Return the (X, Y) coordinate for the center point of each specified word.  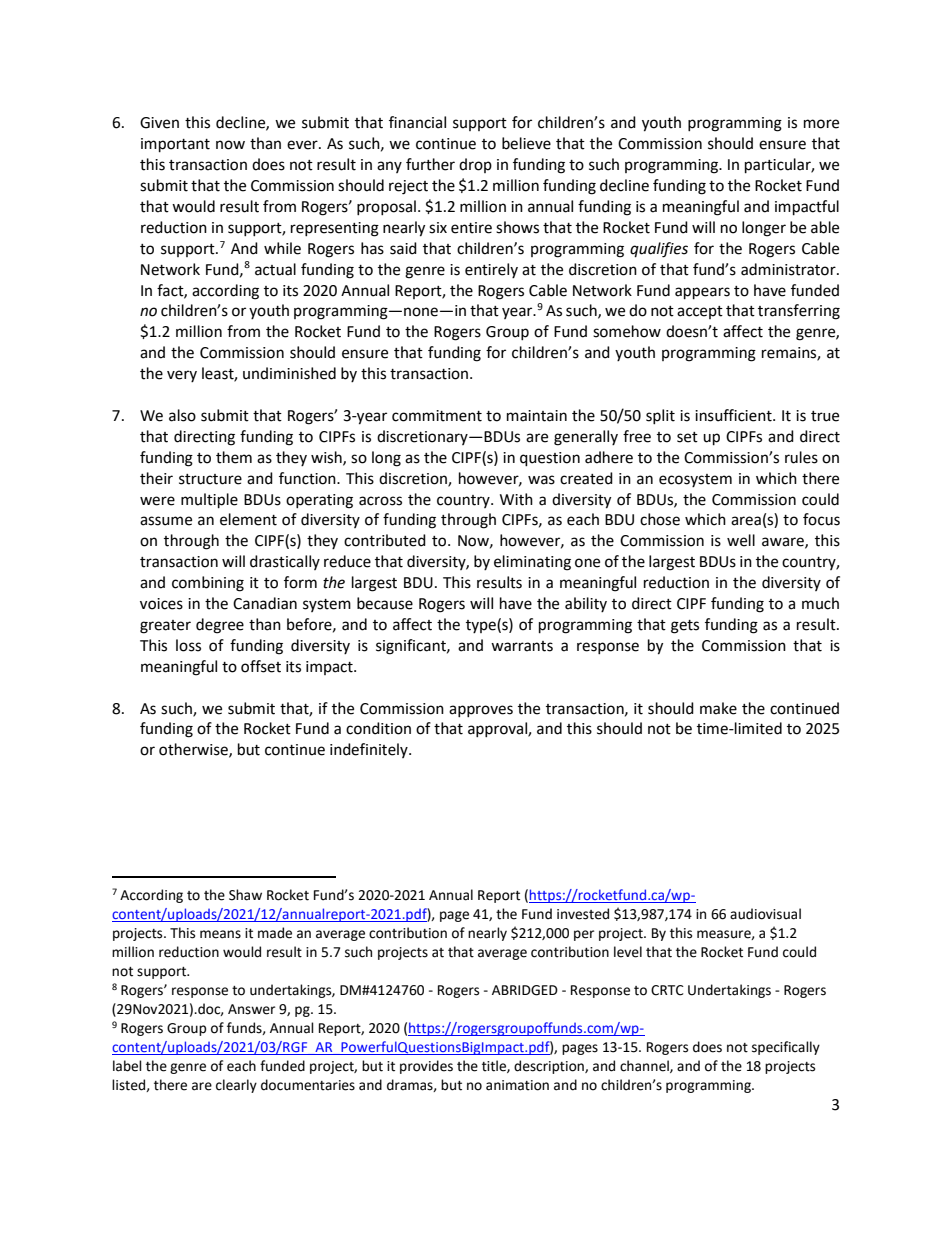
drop (475, 165)
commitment (437, 416)
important (175, 145)
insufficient (734, 415)
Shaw (245, 895)
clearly (236, 1086)
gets (685, 627)
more (821, 124)
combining (208, 584)
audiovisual (765, 914)
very (182, 376)
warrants (522, 646)
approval (498, 729)
